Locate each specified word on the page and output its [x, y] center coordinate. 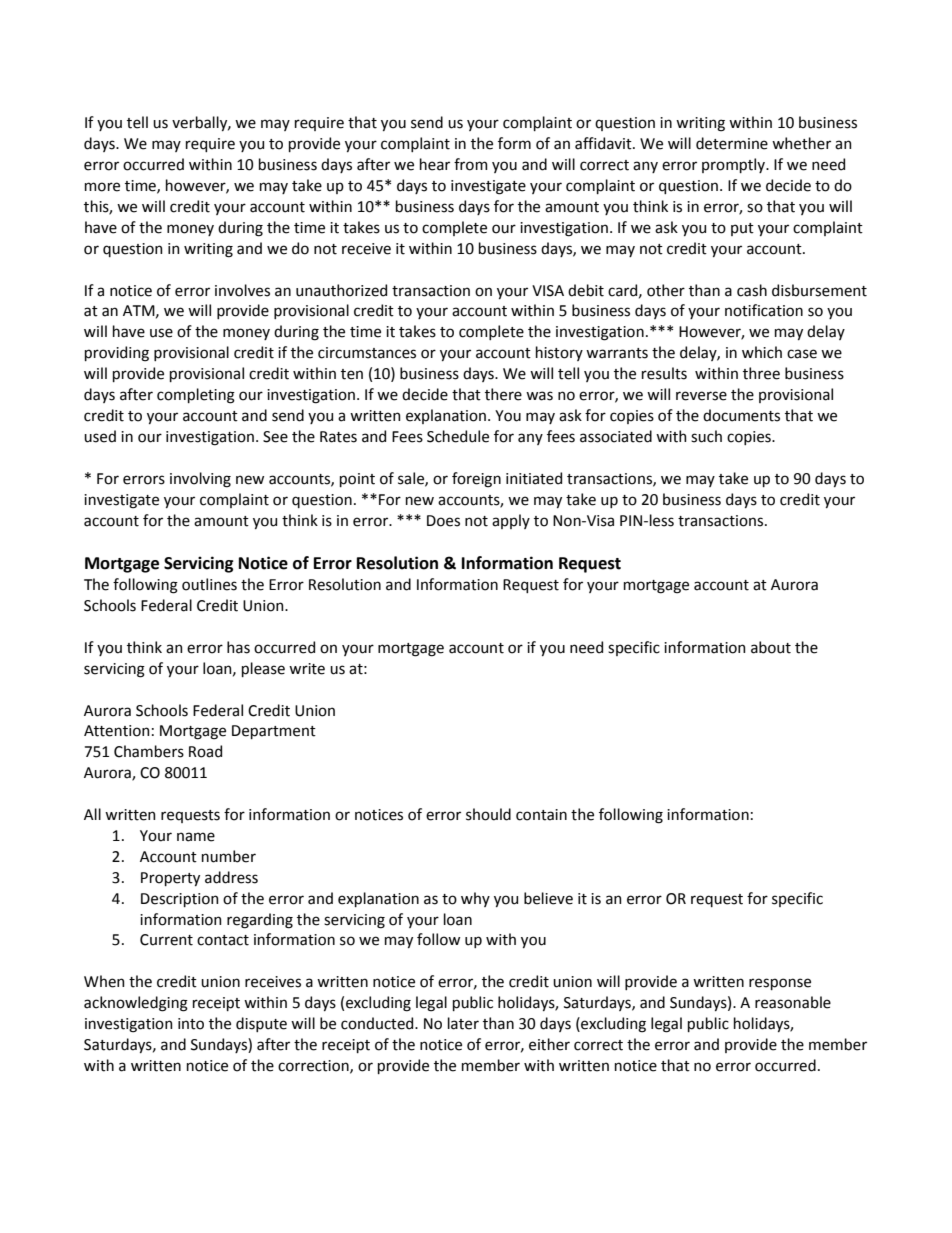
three [761, 373]
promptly [734, 165]
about [771, 647]
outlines [209, 584]
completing [196, 396]
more [102, 187]
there [503, 394]
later [463, 1023]
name [196, 837]
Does [443, 521]
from [471, 164]
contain [541, 815]
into [191, 1024]
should [488, 814]
